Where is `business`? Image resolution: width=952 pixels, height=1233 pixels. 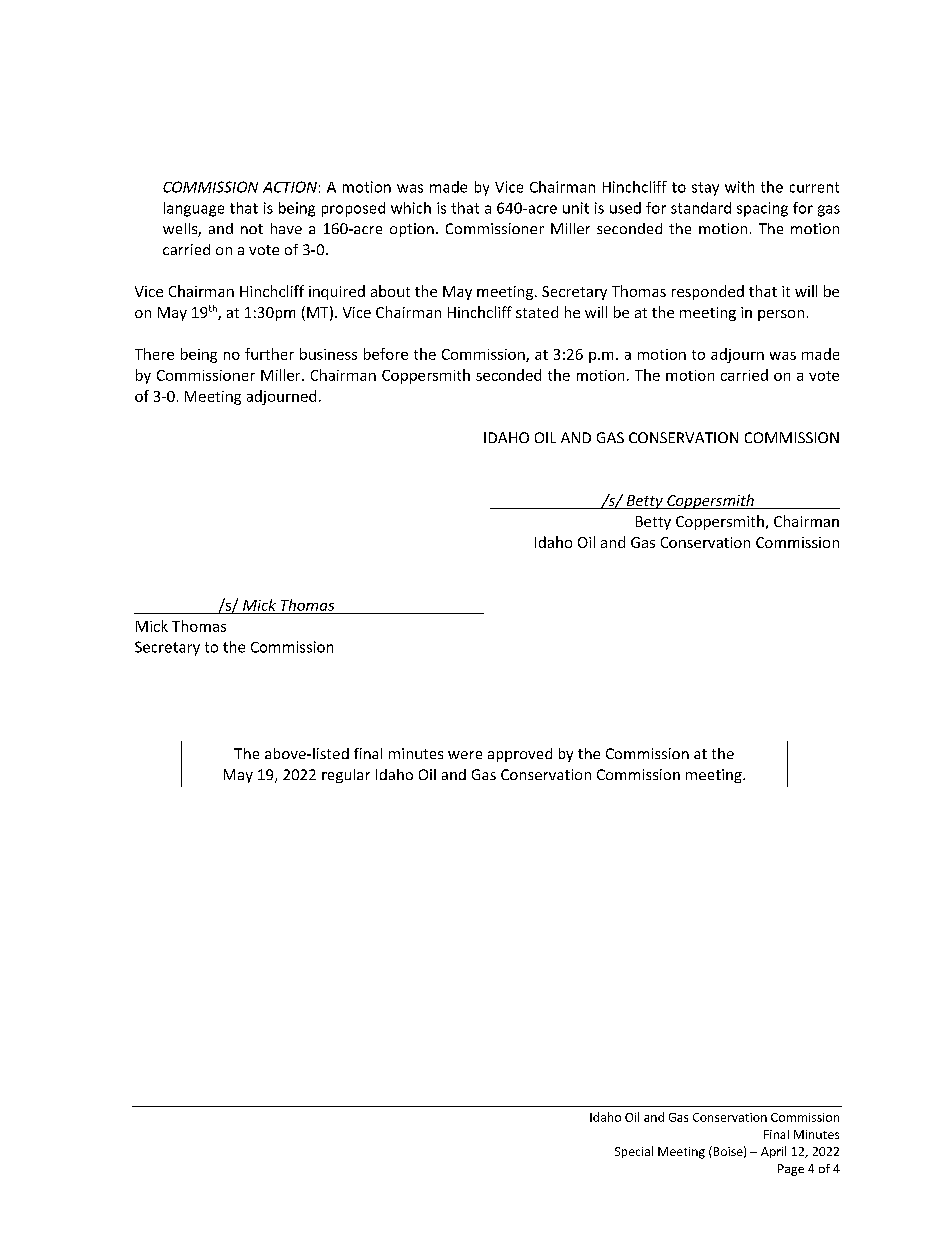
business is located at coordinates (328, 354).
